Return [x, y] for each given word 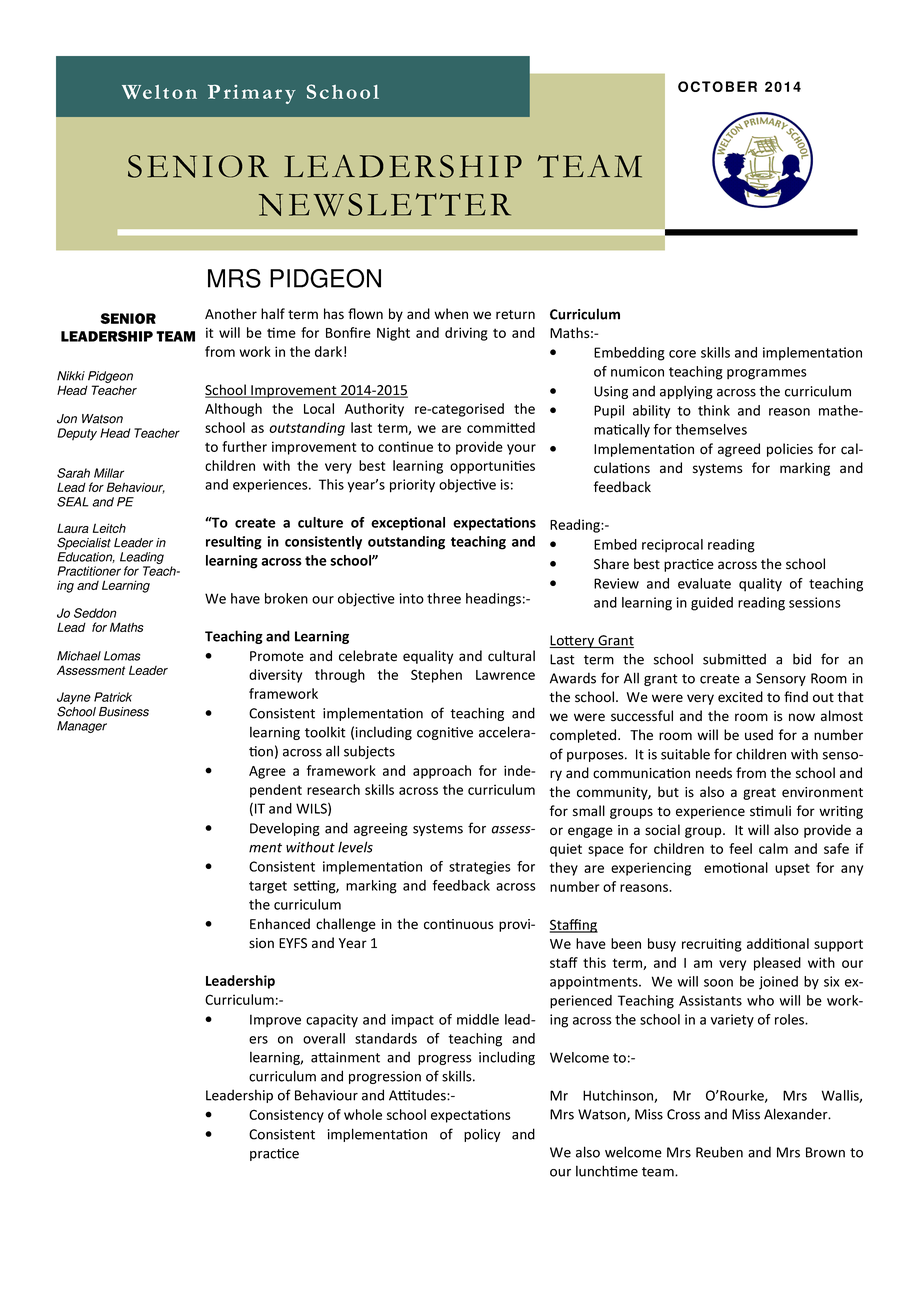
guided [712, 604]
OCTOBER [717, 86]
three [444, 598]
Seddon [95, 613]
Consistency [286, 1116]
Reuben [719, 1152]
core [682, 354]
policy [482, 1135]
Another [231, 314]
